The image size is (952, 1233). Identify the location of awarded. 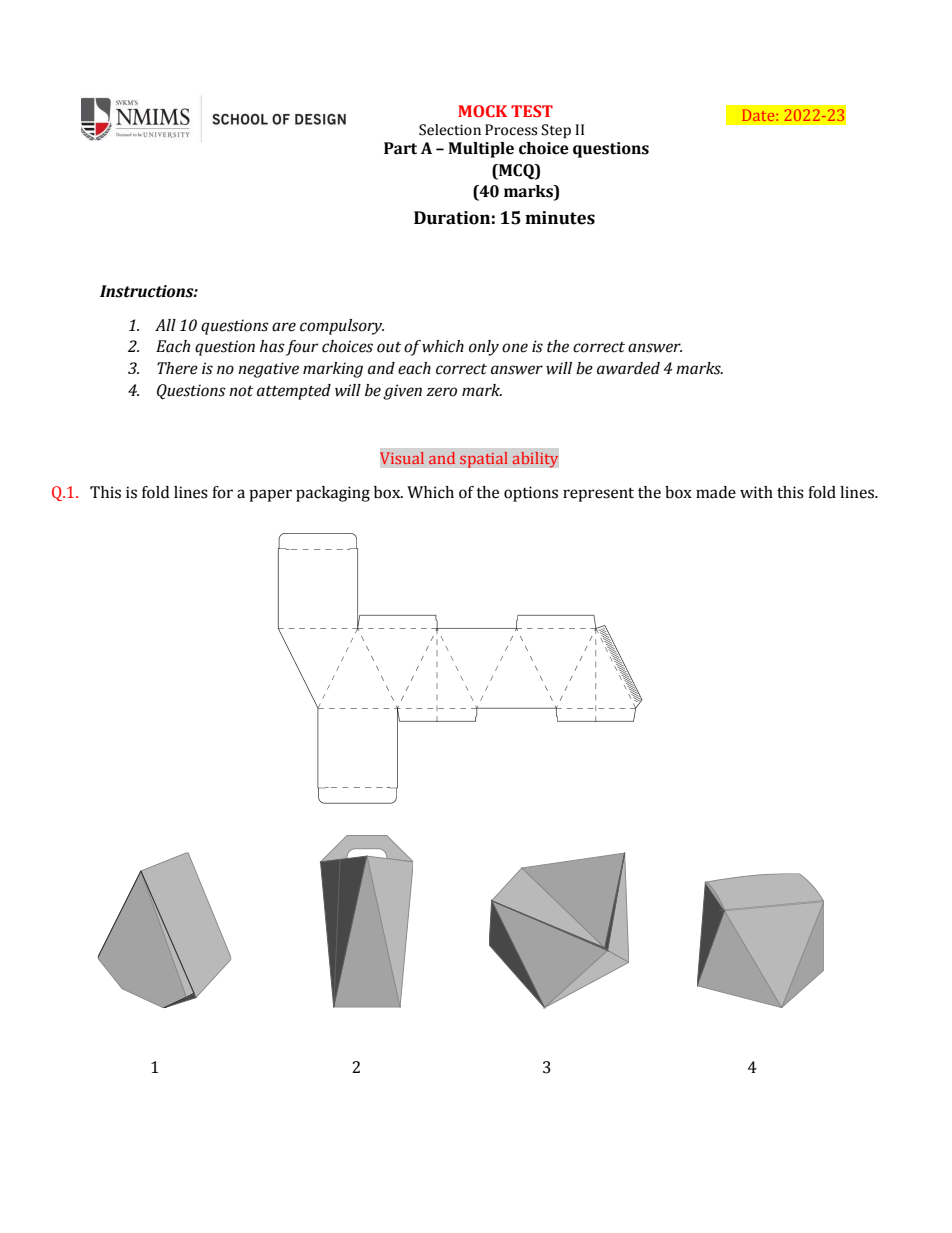
(628, 368).
